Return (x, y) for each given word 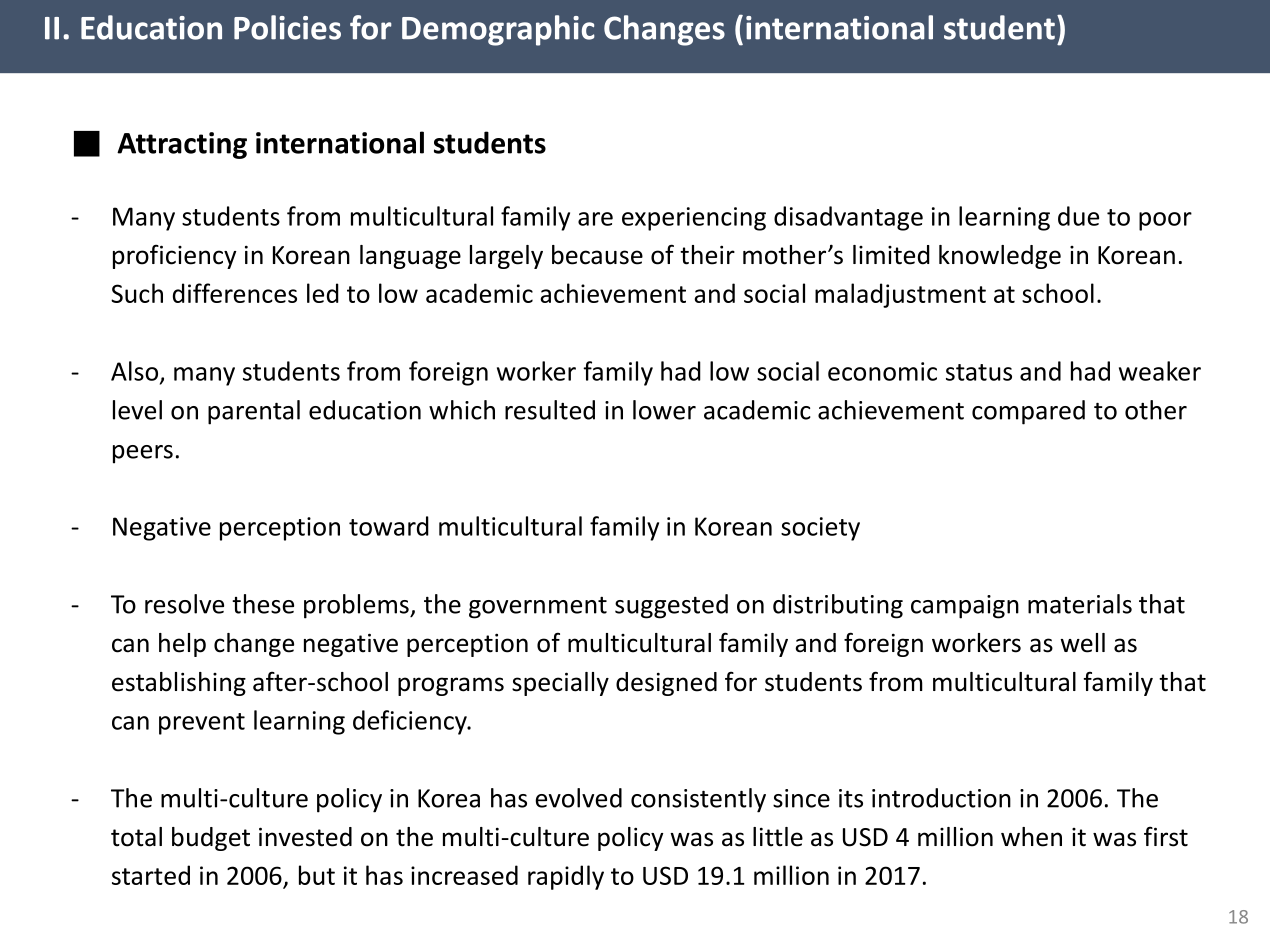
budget (211, 839)
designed (666, 684)
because (597, 255)
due (1078, 216)
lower (664, 410)
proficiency (174, 256)
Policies (287, 27)
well (1082, 643)
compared (1028, 412)
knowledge (1000, 257)
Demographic (498, 30)
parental (254, 412)
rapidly (566, 877)
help (182, 645)
